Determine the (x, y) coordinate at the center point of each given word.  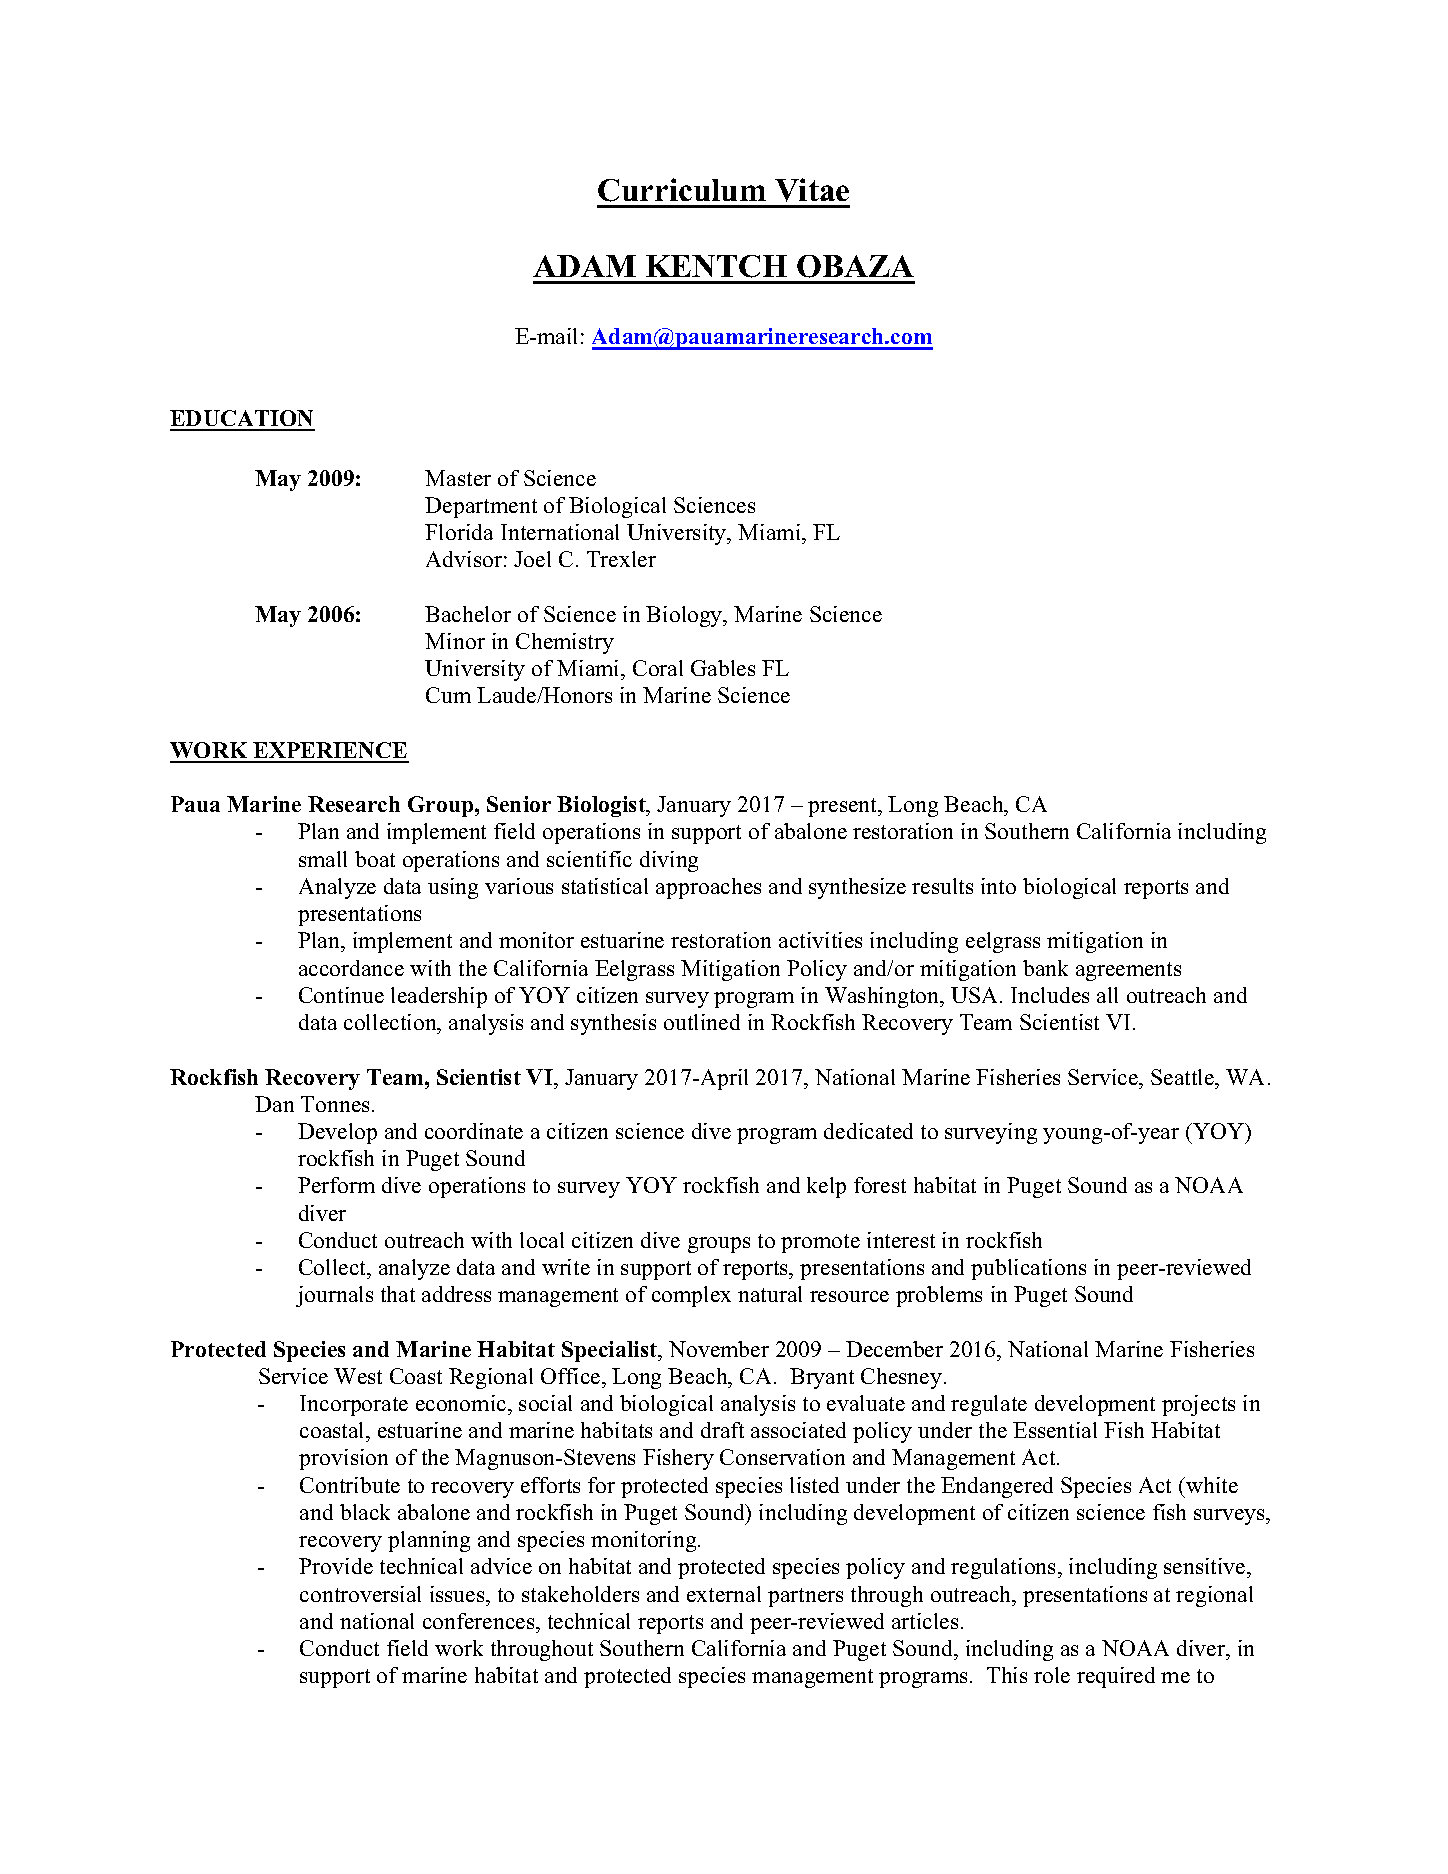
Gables (723, 668)
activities (820, 940)
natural (770, 1294)
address (456, 1294)
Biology (685, 616)
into (998, 886)
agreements (1128, 971)
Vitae (812, 190)
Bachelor (468, 614)
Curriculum (682, 190)
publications (1028, 1269)
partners (805, 1597)
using (453, 888)
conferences (480, 1621)
